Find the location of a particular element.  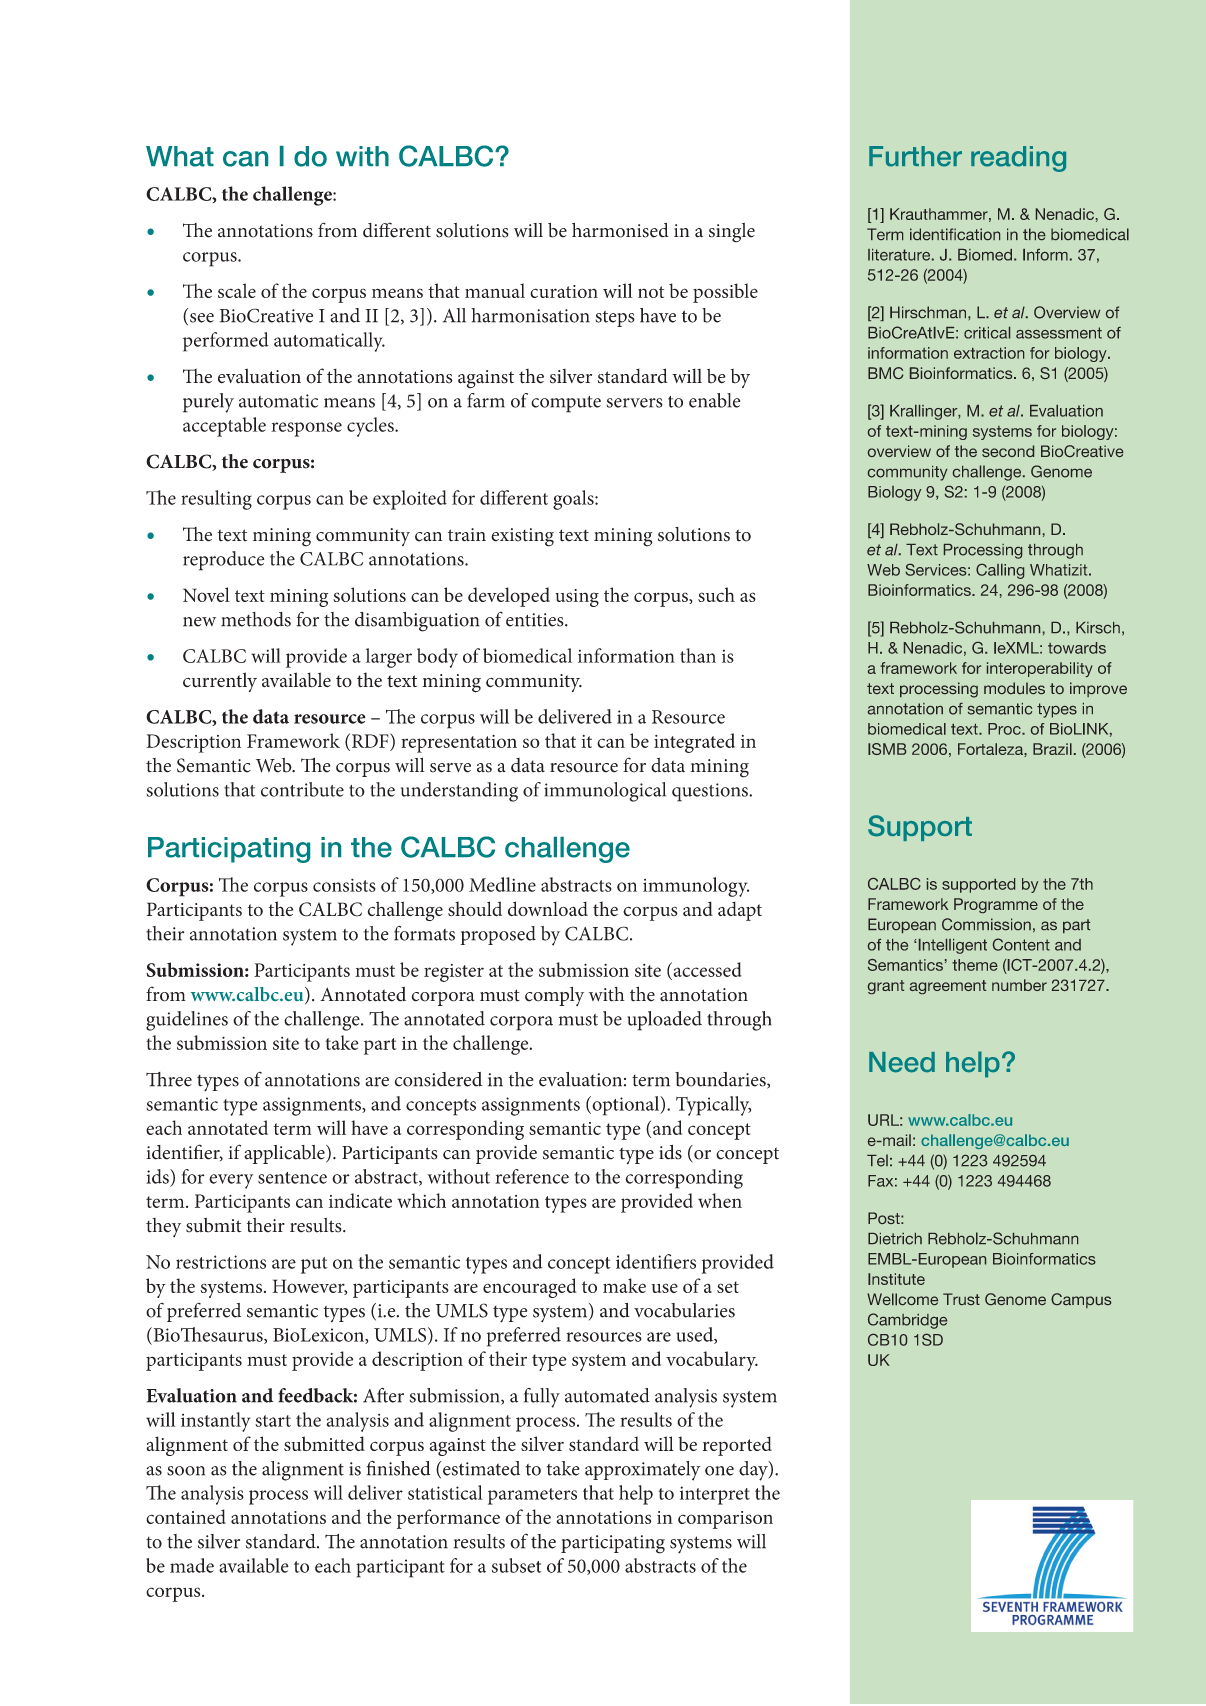

uploaded is located at coordinates (665, 1021).
